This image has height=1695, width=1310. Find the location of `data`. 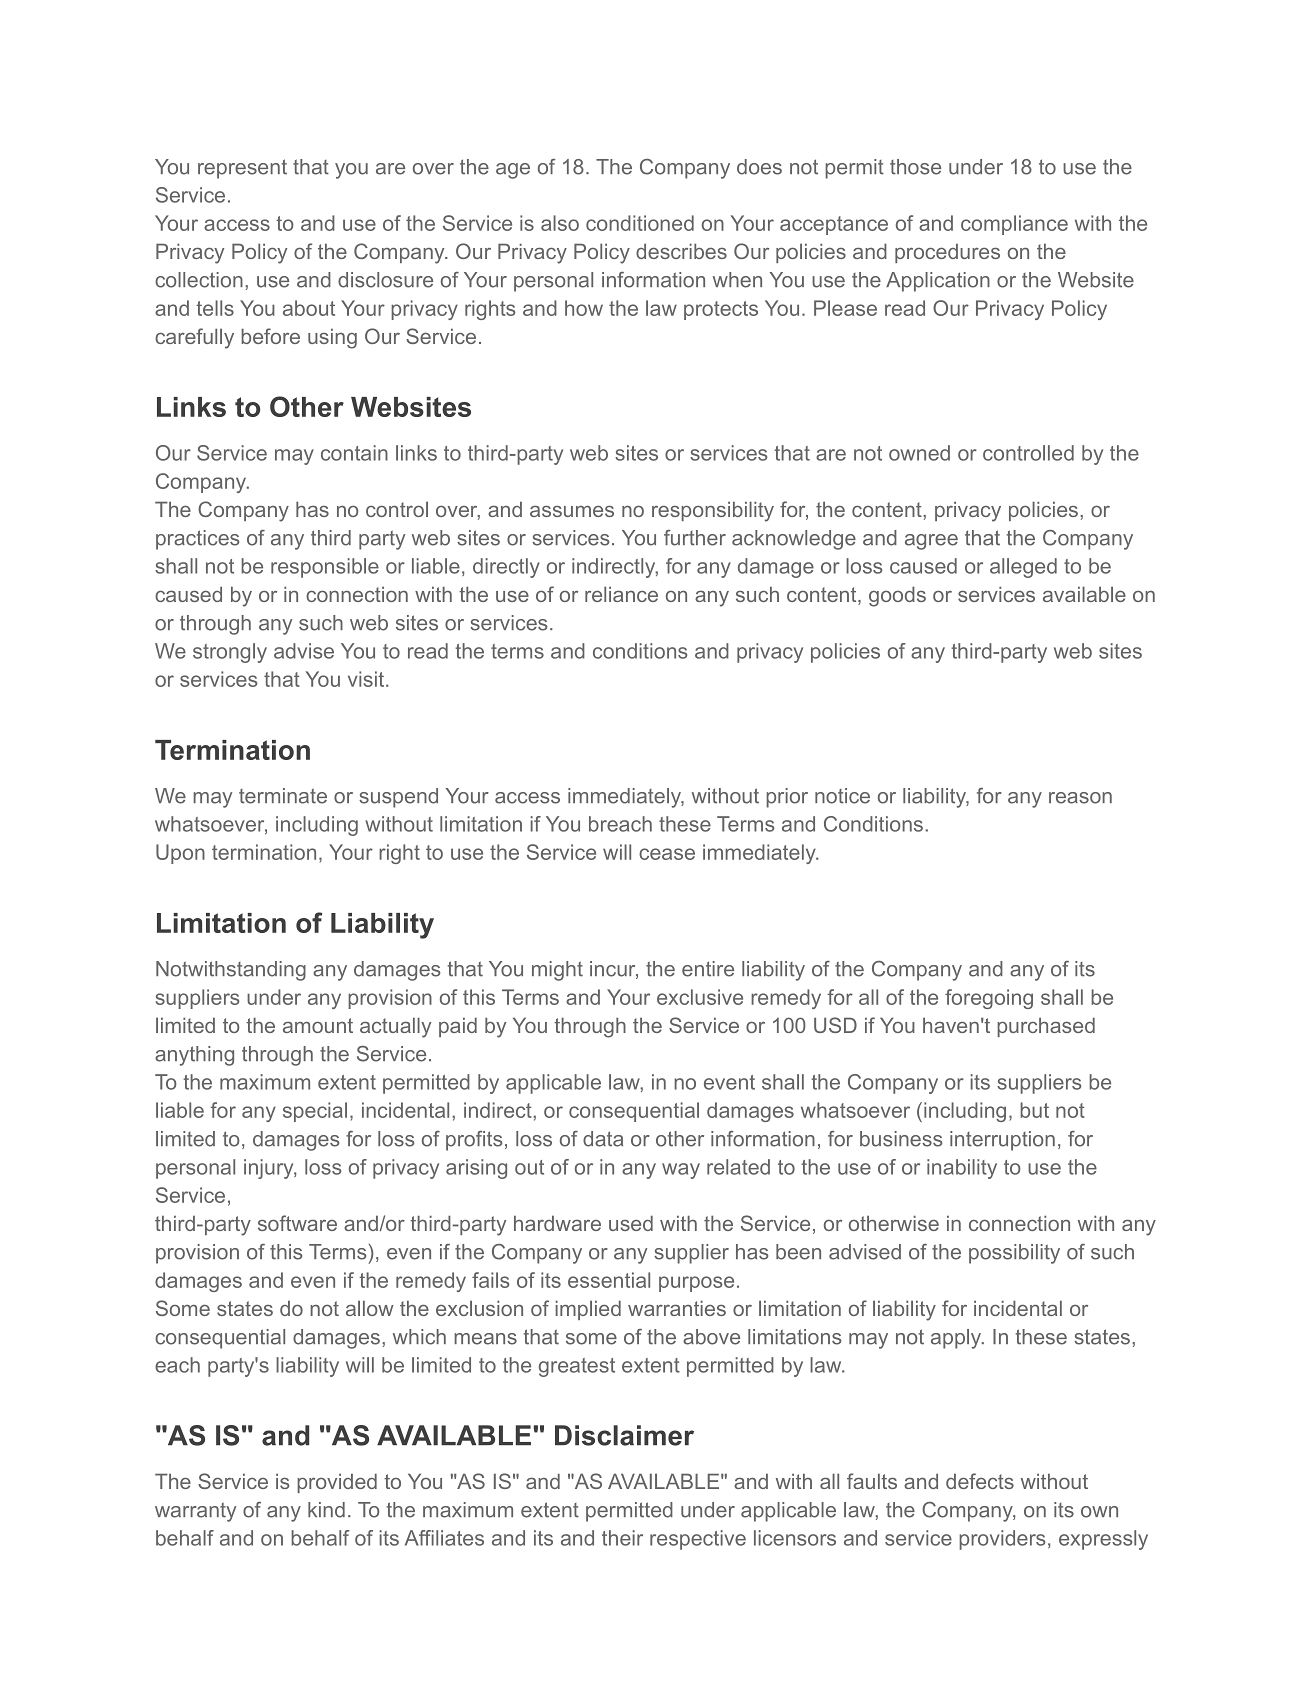

data is located at coordinates (603, 1139).
